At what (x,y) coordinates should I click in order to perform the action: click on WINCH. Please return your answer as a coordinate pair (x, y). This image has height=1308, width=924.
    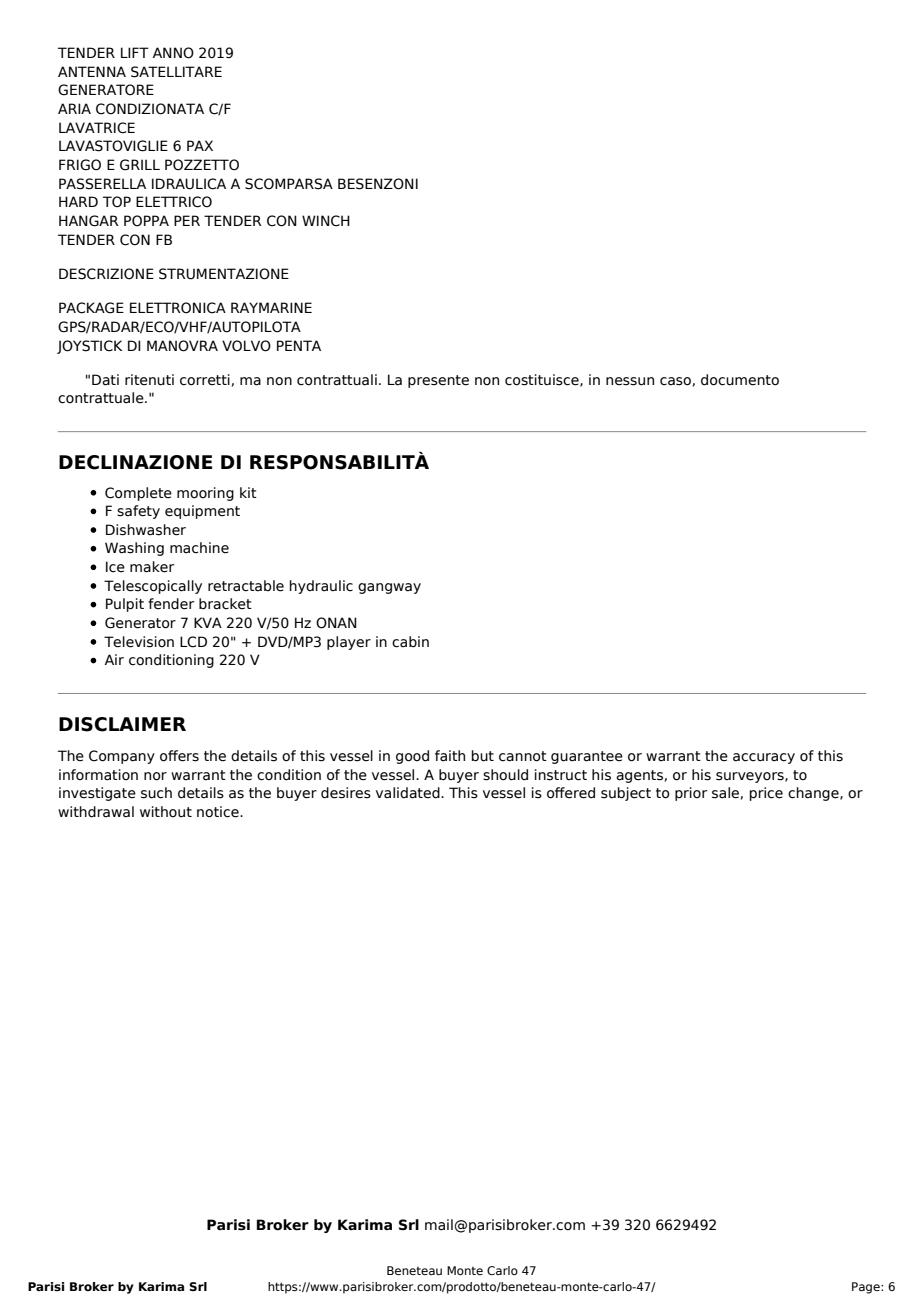
    Looking at the image, I should click on (326, 221).
